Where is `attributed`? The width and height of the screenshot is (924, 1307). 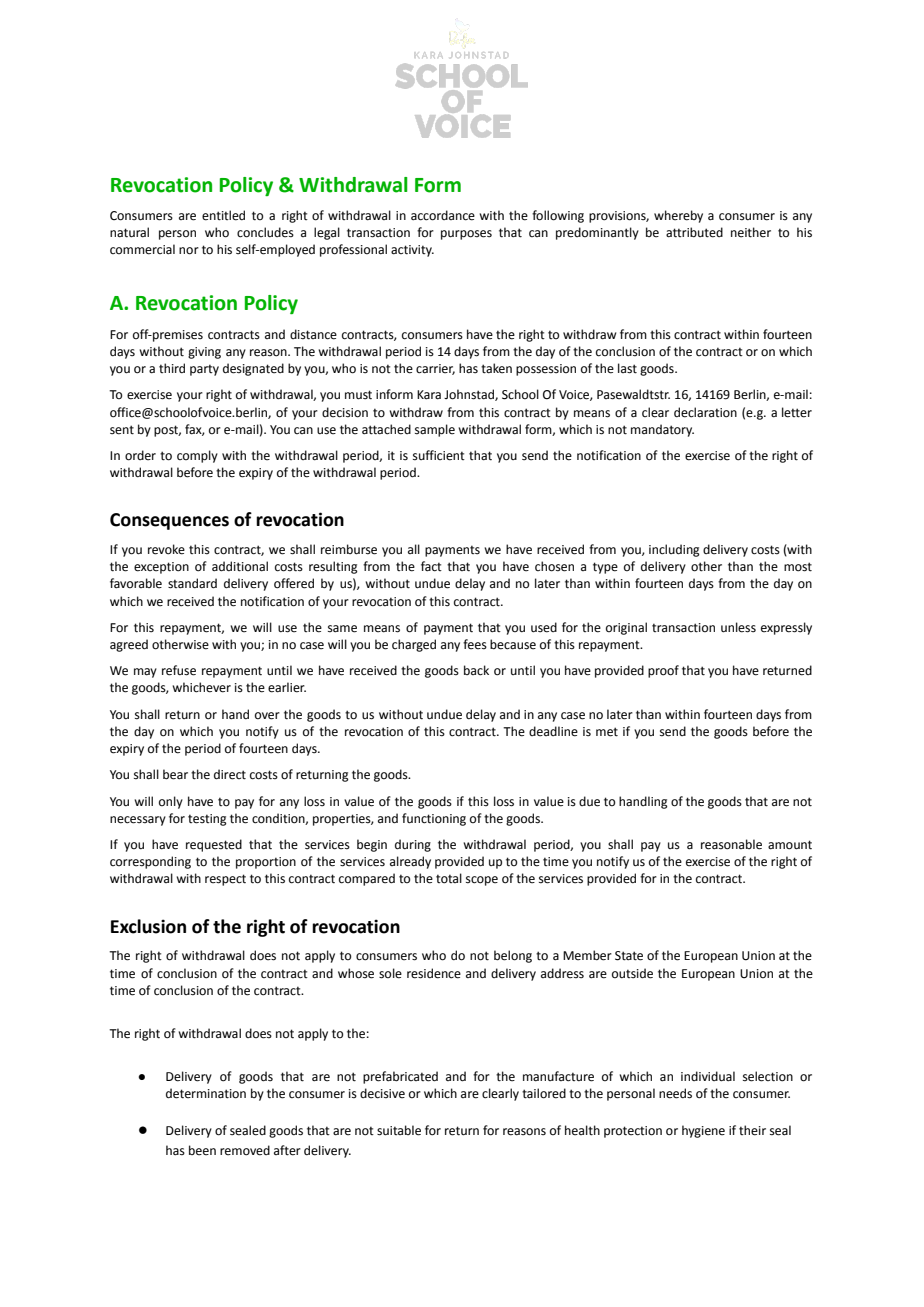
attributed is located at coordinates (694, 232).
